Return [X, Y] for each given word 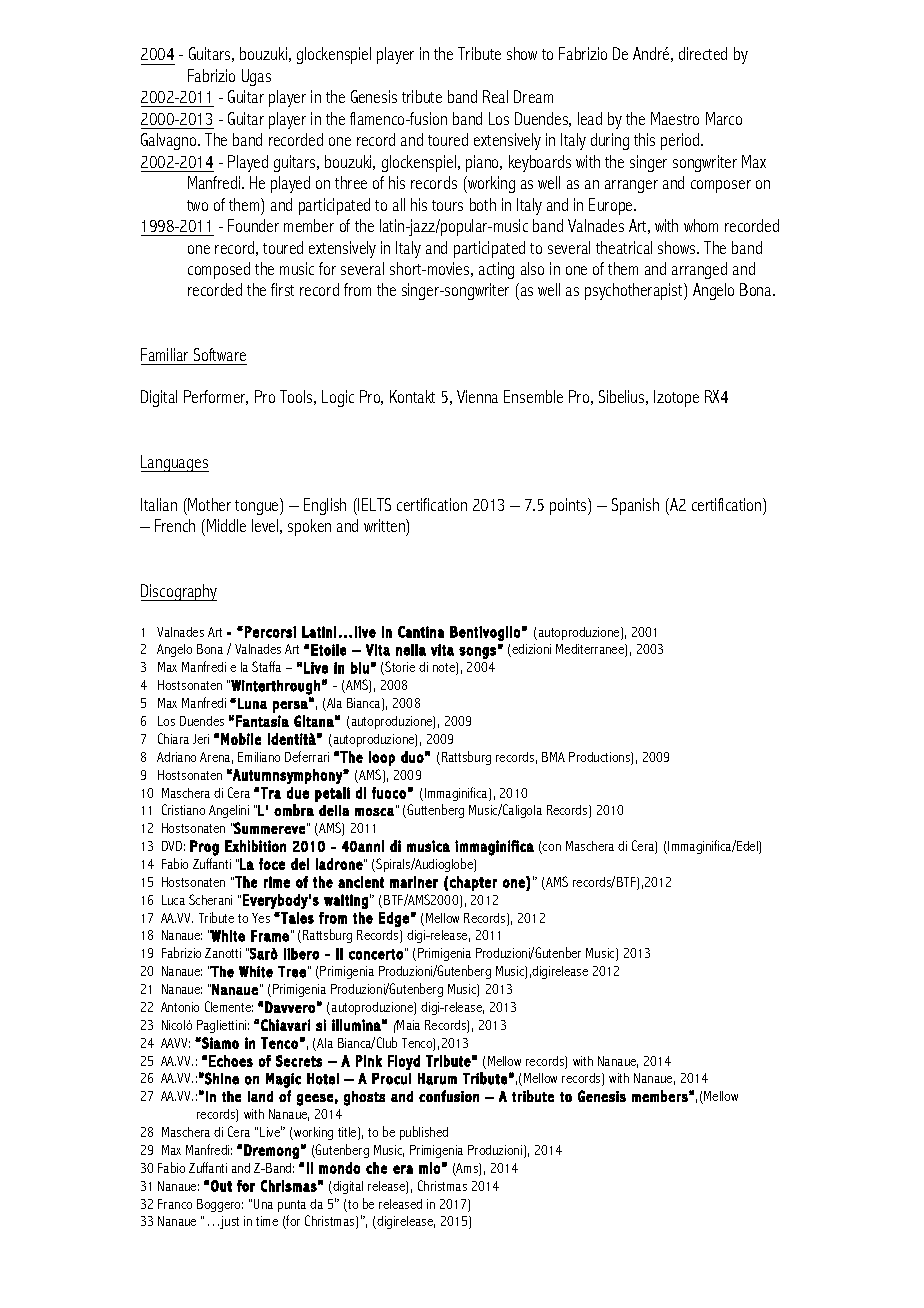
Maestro [675, 118]
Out [221, 1186]
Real [495, 96]
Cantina [421, 632]
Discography [179, 592]
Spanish [635, 506]
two [197, 205]
